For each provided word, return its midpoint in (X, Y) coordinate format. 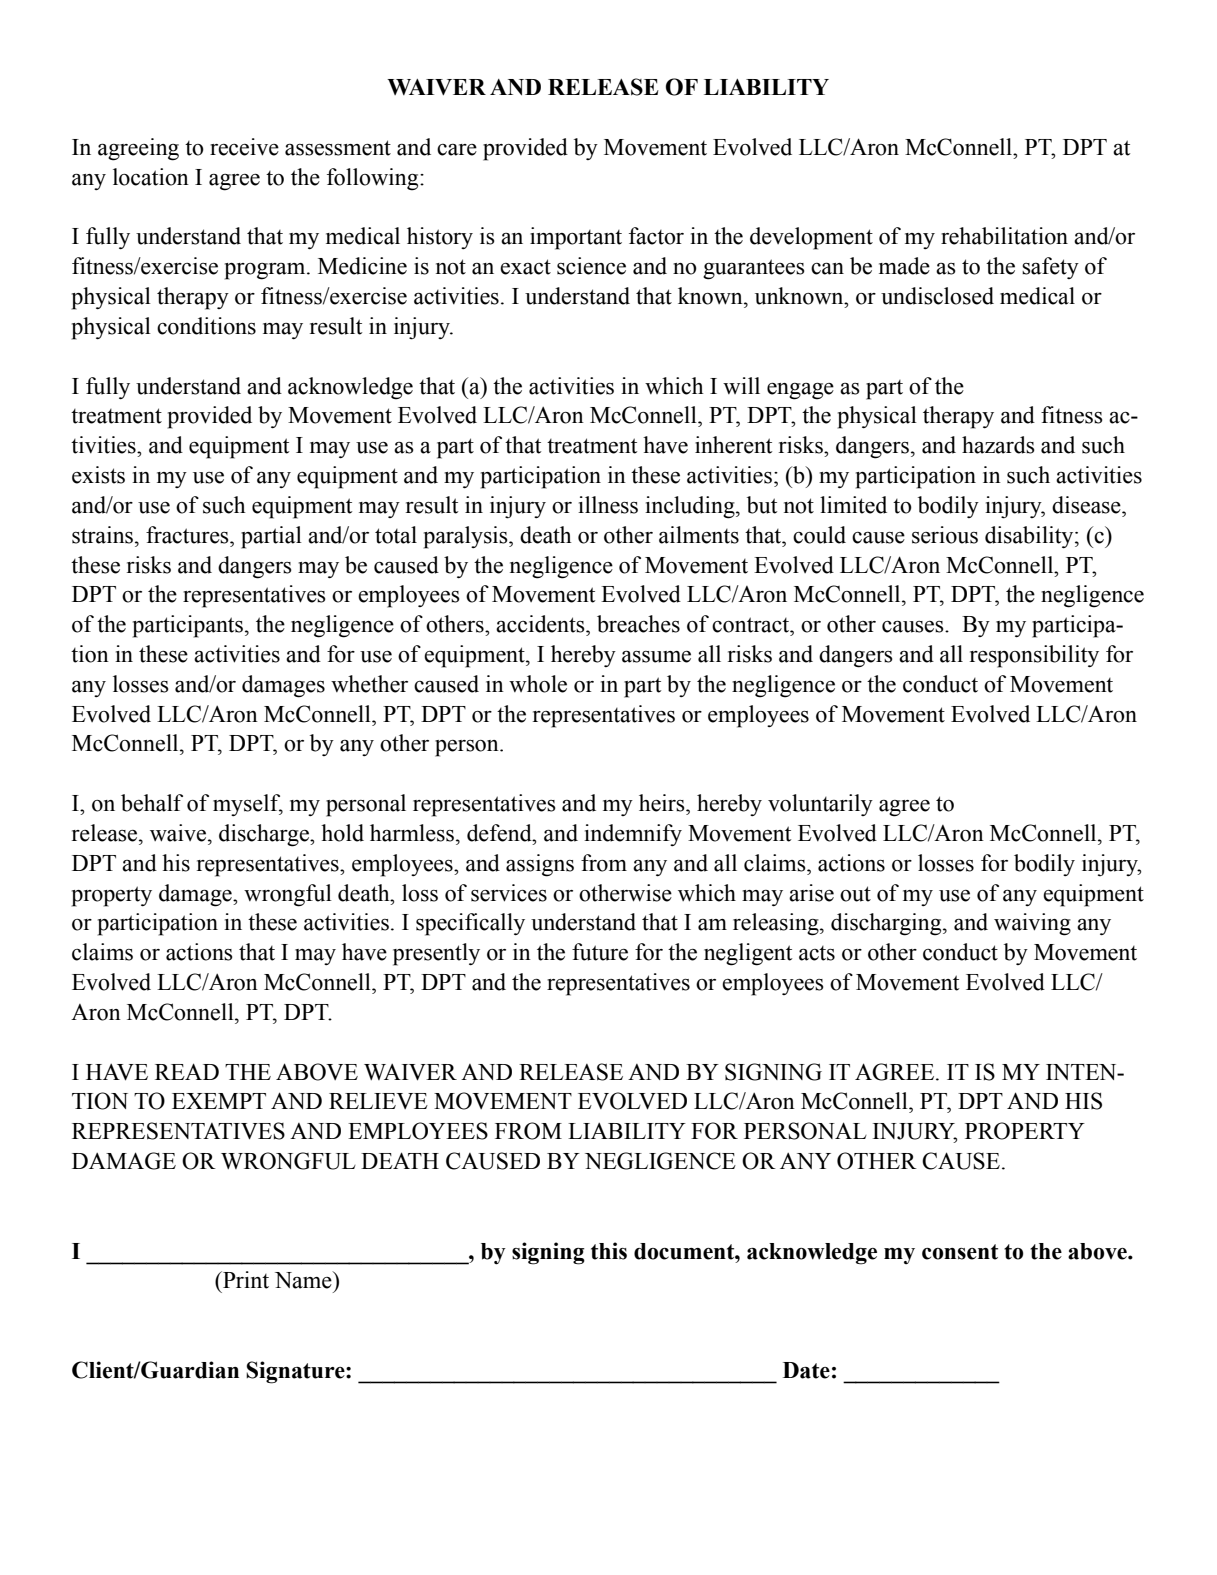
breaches (638, 624)
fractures (188, 535)
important (576, 238)
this (609, 1251)
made (904, 266)
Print (245, 1280)
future (600, 952)
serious (945, 535)
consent (960, 1252)
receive (244, 147)
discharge (265, 835)
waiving (1032, 924)
